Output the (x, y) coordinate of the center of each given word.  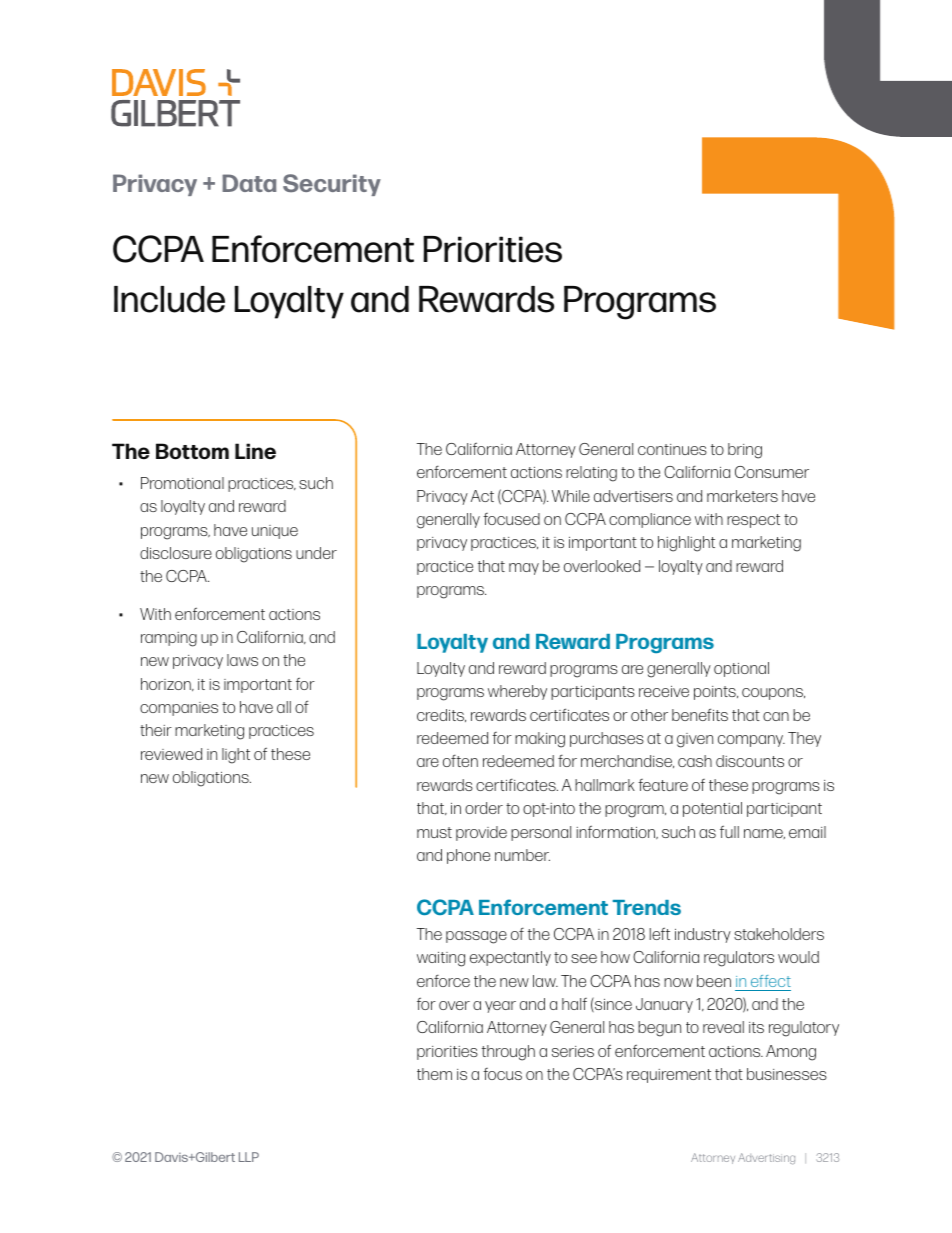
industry (703, 935)
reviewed (171, 754)
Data (249, 183)
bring (745, 451)
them (434, 1074)
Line (255, 451)
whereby (517, 692)
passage (476, 937)
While (571, 496)
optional (741, 669)
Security (332, 185)
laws (242, 660)
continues (672, 449)
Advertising (766, 1158)
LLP (249, 1157)
